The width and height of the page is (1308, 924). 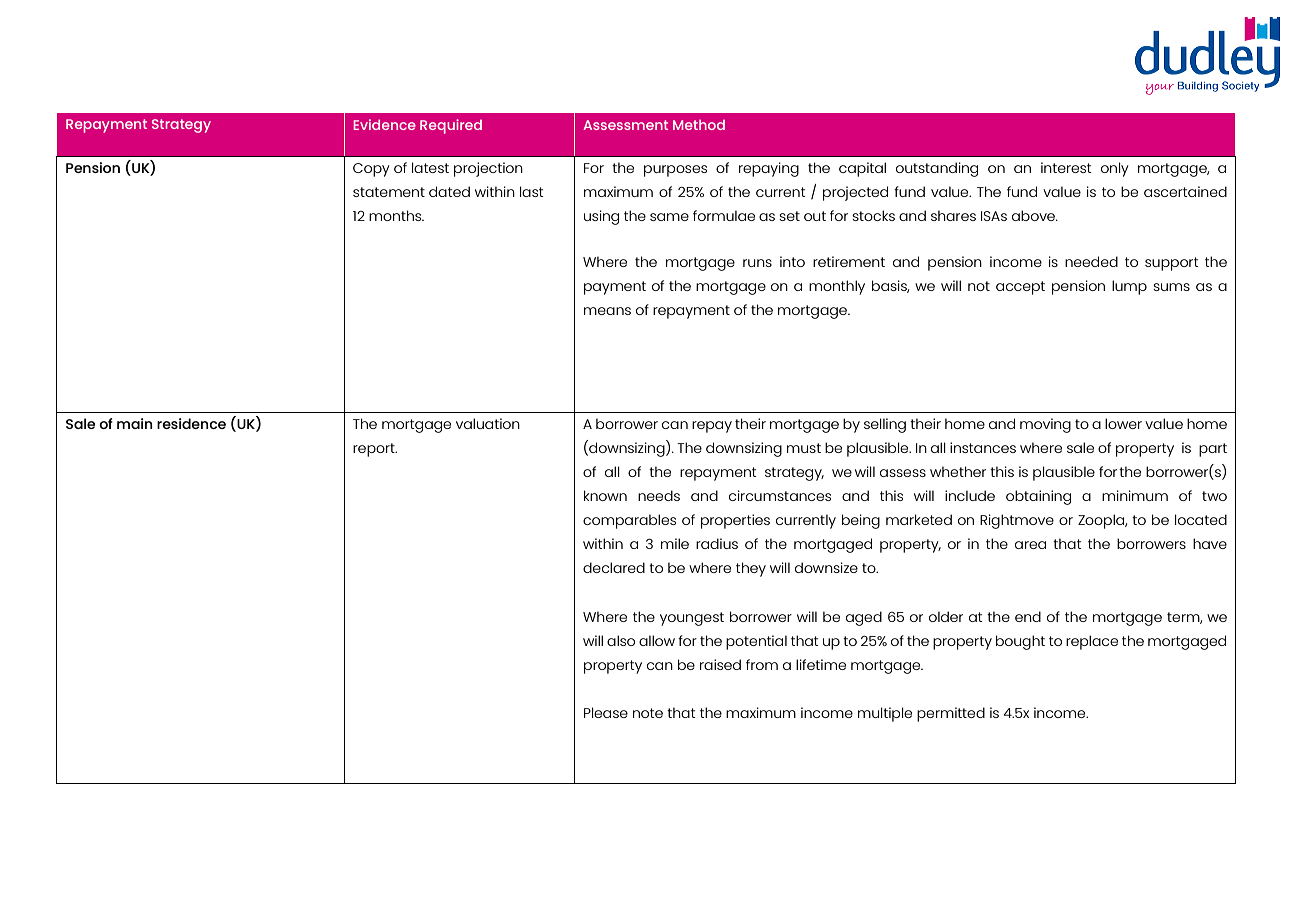 What do you see at coordinates (606, 712) in the page?
I see `Please` at bounding box center [606, 712].
